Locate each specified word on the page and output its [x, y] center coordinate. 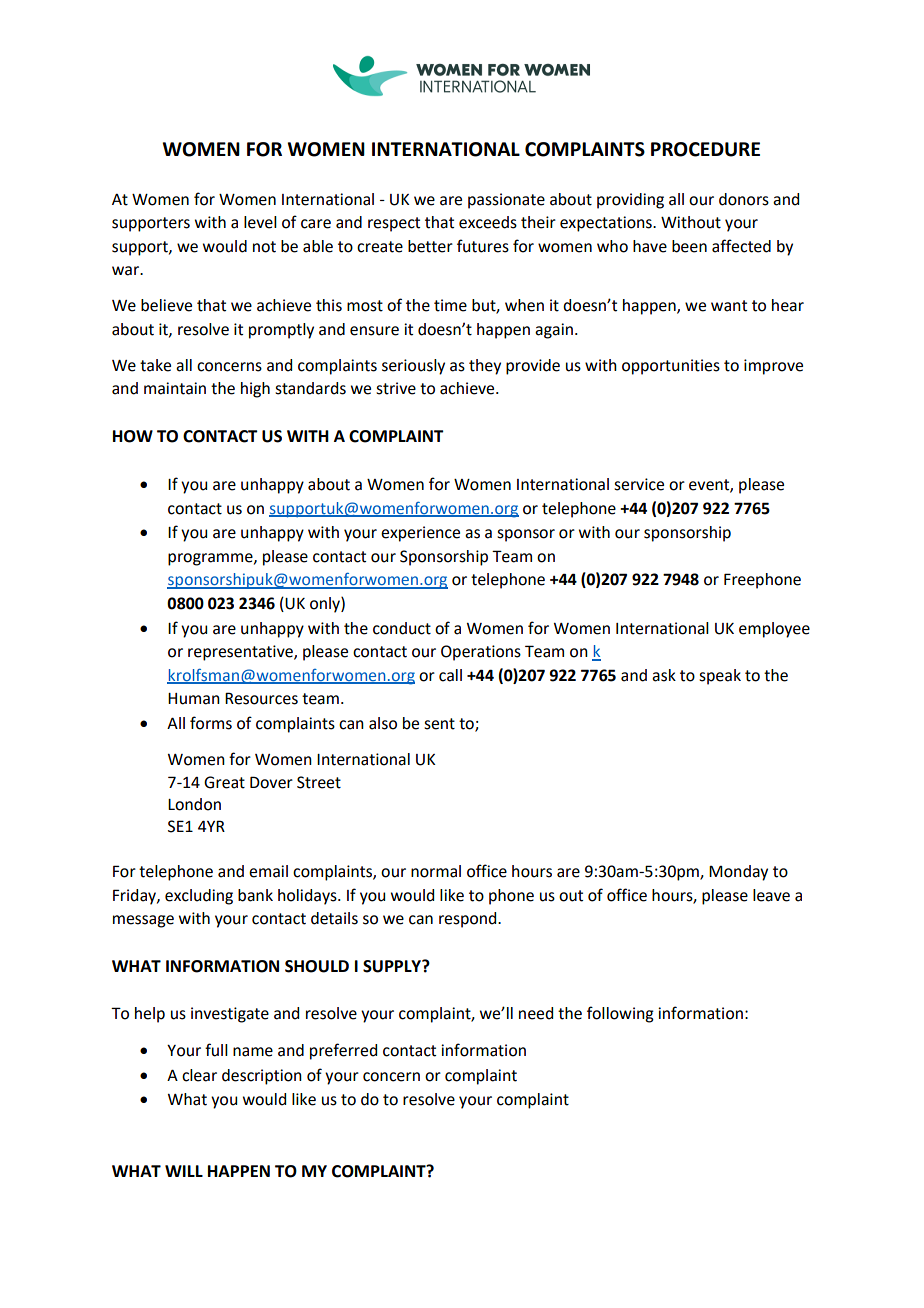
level [260, 222]
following [620, 1014]
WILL [184, 1171]
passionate [506, 201]
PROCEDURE [705, 149]
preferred [343, 1051]
